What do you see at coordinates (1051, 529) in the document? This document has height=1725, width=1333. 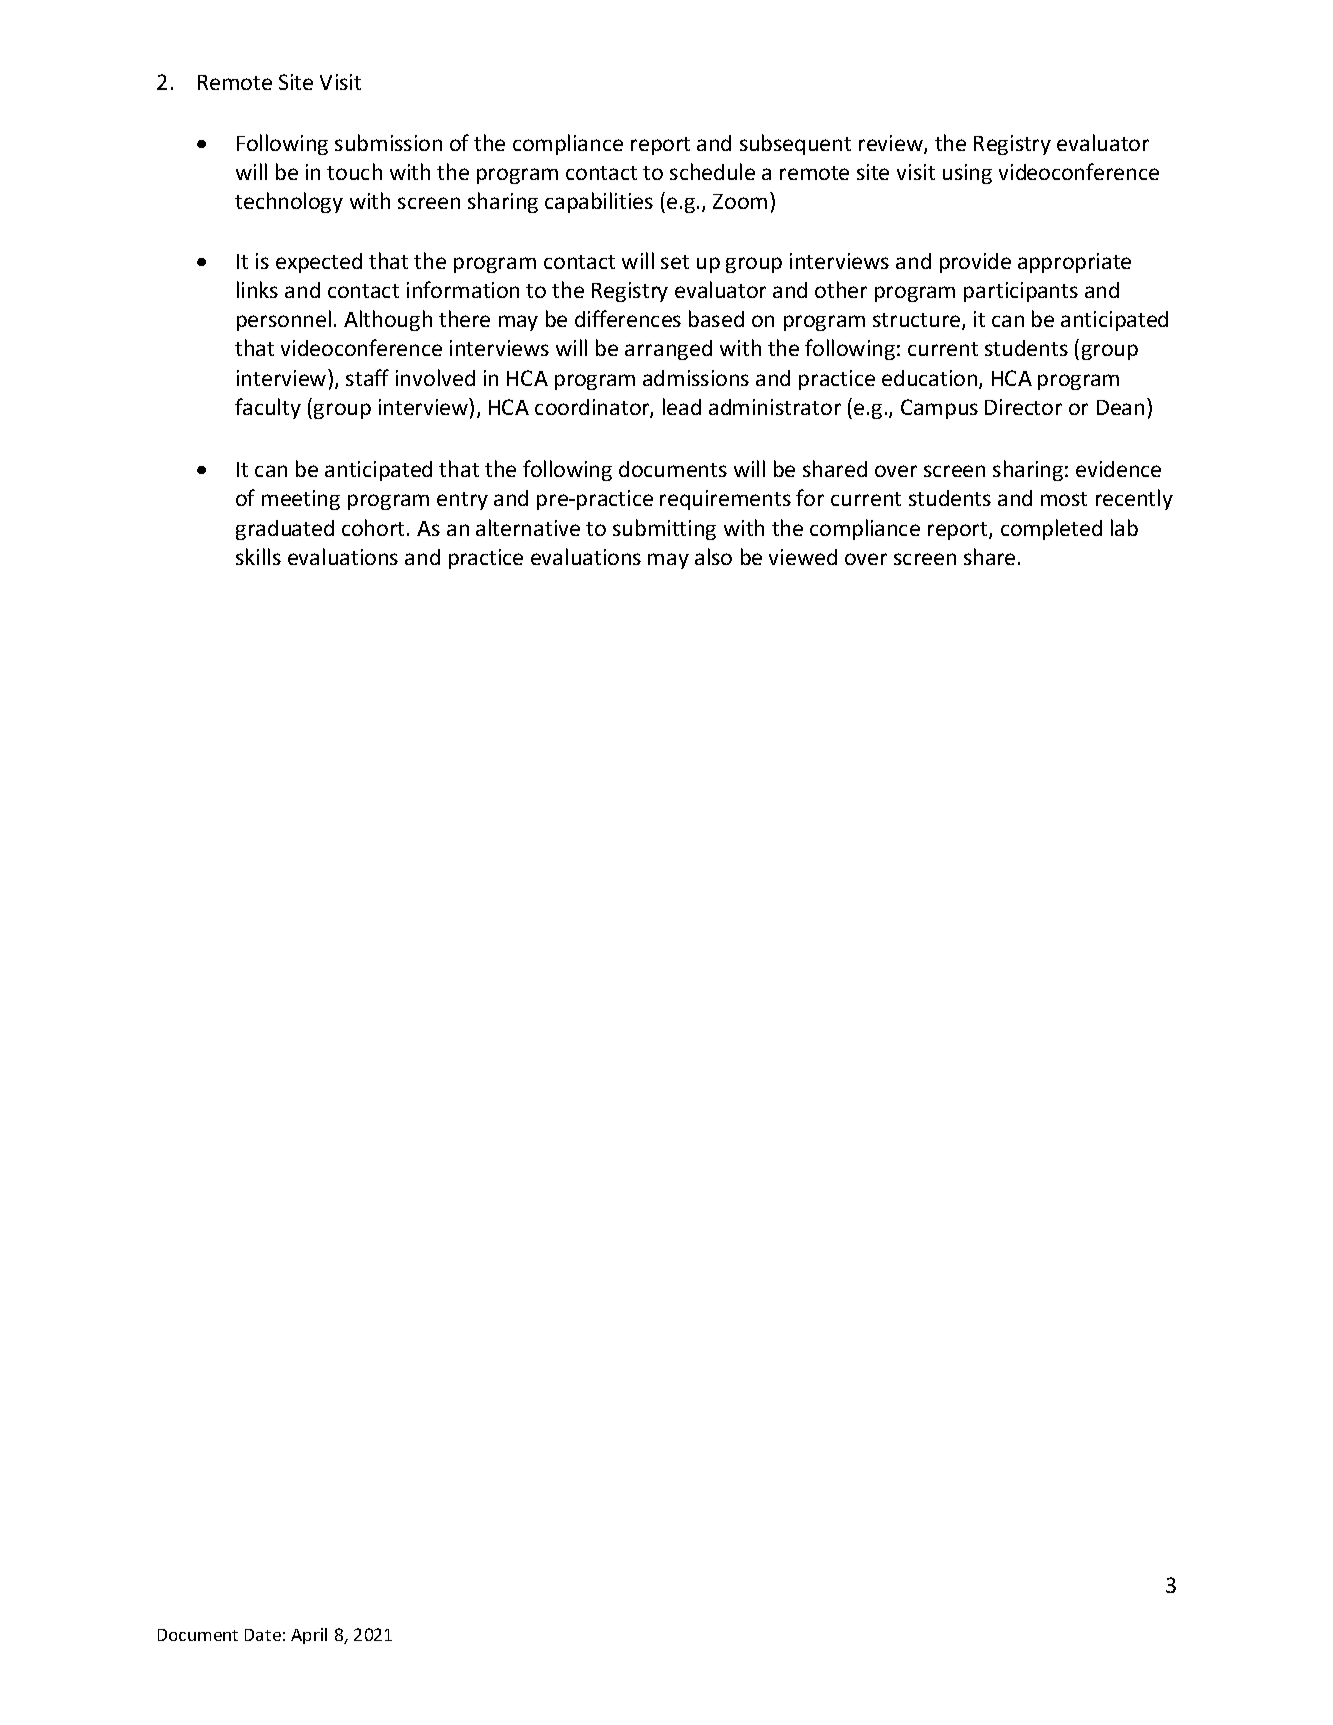 I see `completed` at bounding box center [1051, 529].
